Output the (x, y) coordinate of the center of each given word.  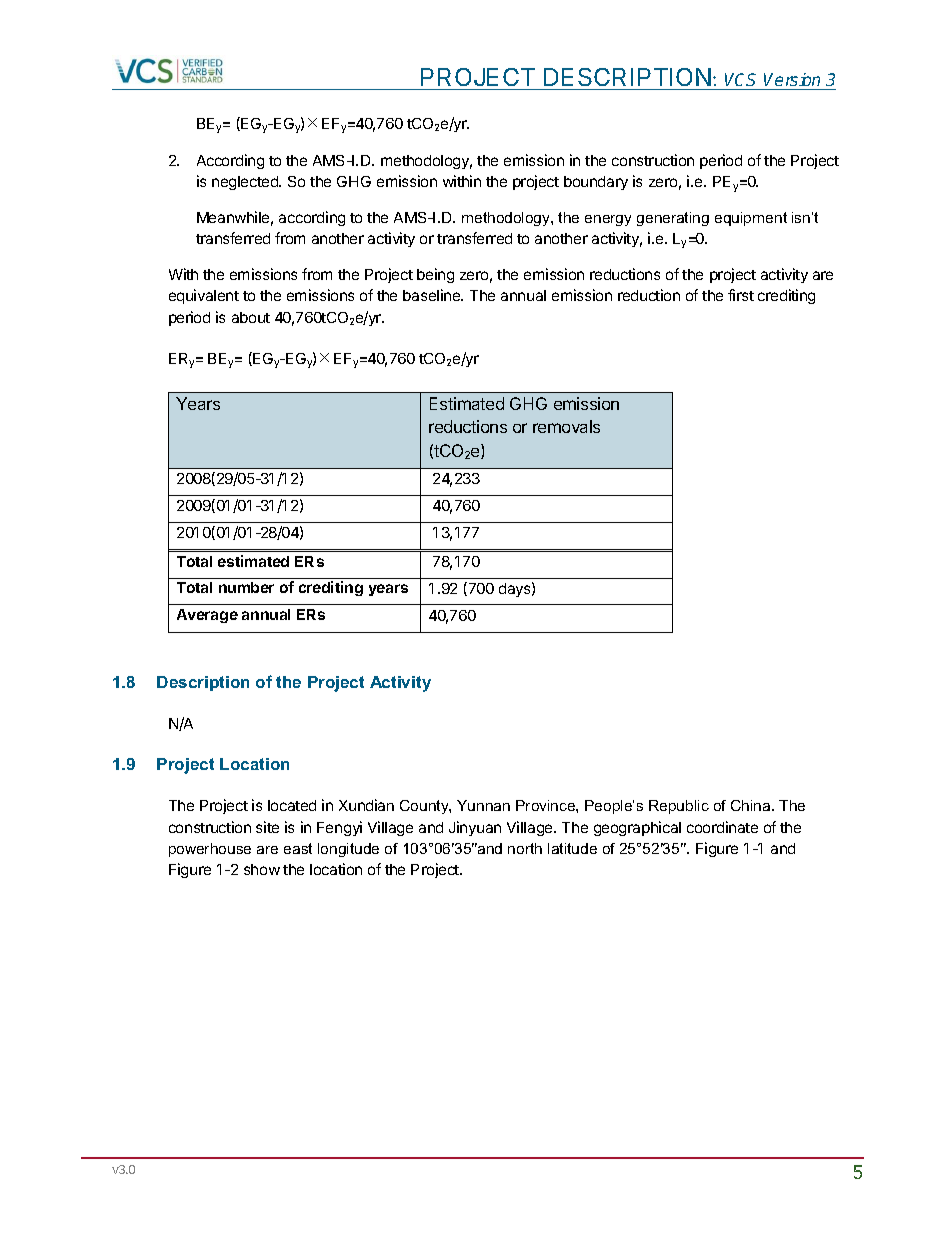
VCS (740, 79)
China (752, 805)
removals (566, 426)
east (298, 848)
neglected (246, 183)
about (251, 317)
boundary (596, 183)
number (246, 587)
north (525, 848)
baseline (433, 295)
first (741, 295)
